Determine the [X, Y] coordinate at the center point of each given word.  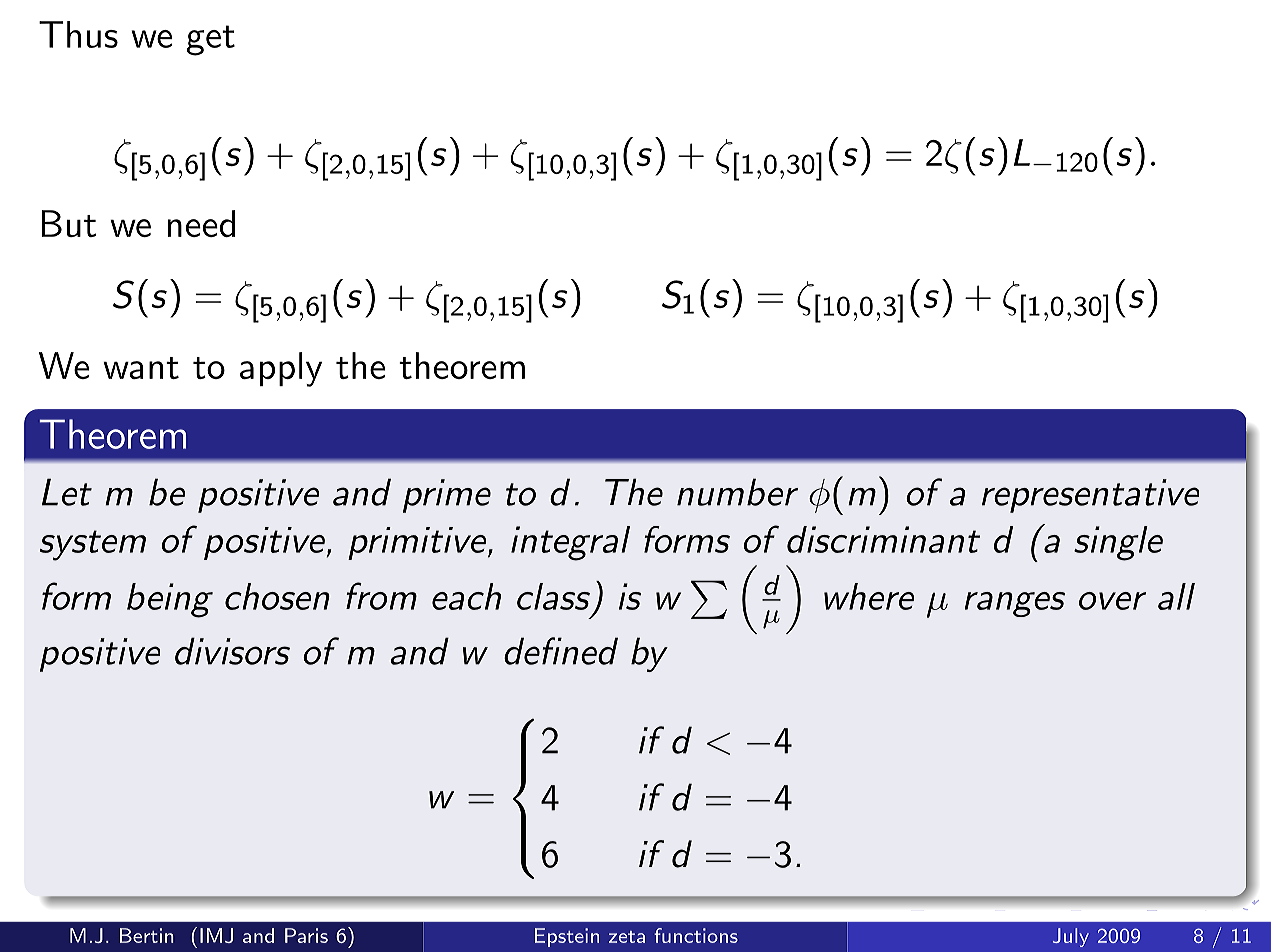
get [211, 40]
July [1071, 937]
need [201, 223]
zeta [627, 937]
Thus [78, 34]
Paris [306, 935]
